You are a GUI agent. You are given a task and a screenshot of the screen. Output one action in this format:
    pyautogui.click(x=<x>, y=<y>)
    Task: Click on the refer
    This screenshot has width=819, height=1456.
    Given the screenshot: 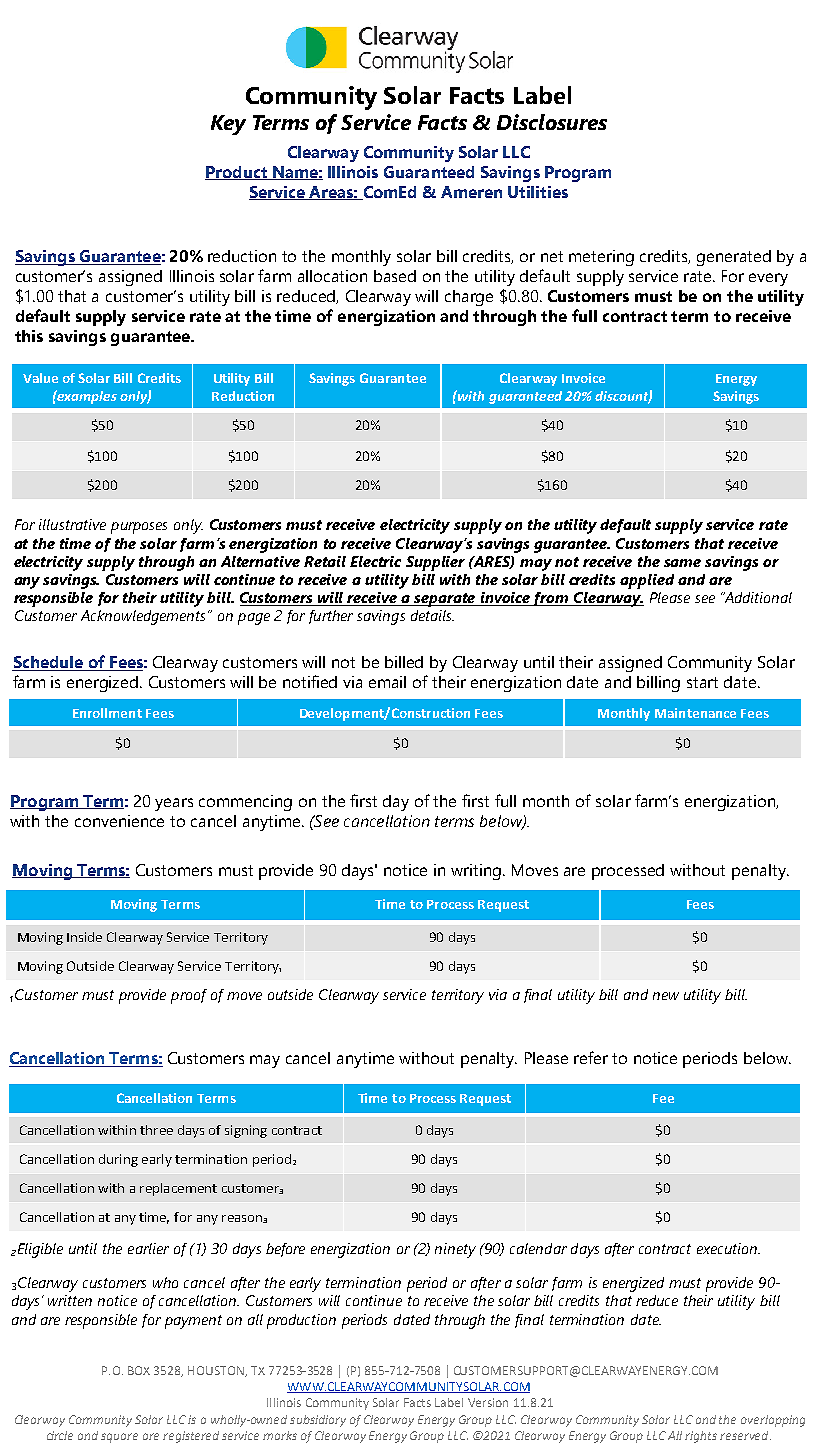 What is the action you would take?
    pyautogui.click(x=591, y=1057)
